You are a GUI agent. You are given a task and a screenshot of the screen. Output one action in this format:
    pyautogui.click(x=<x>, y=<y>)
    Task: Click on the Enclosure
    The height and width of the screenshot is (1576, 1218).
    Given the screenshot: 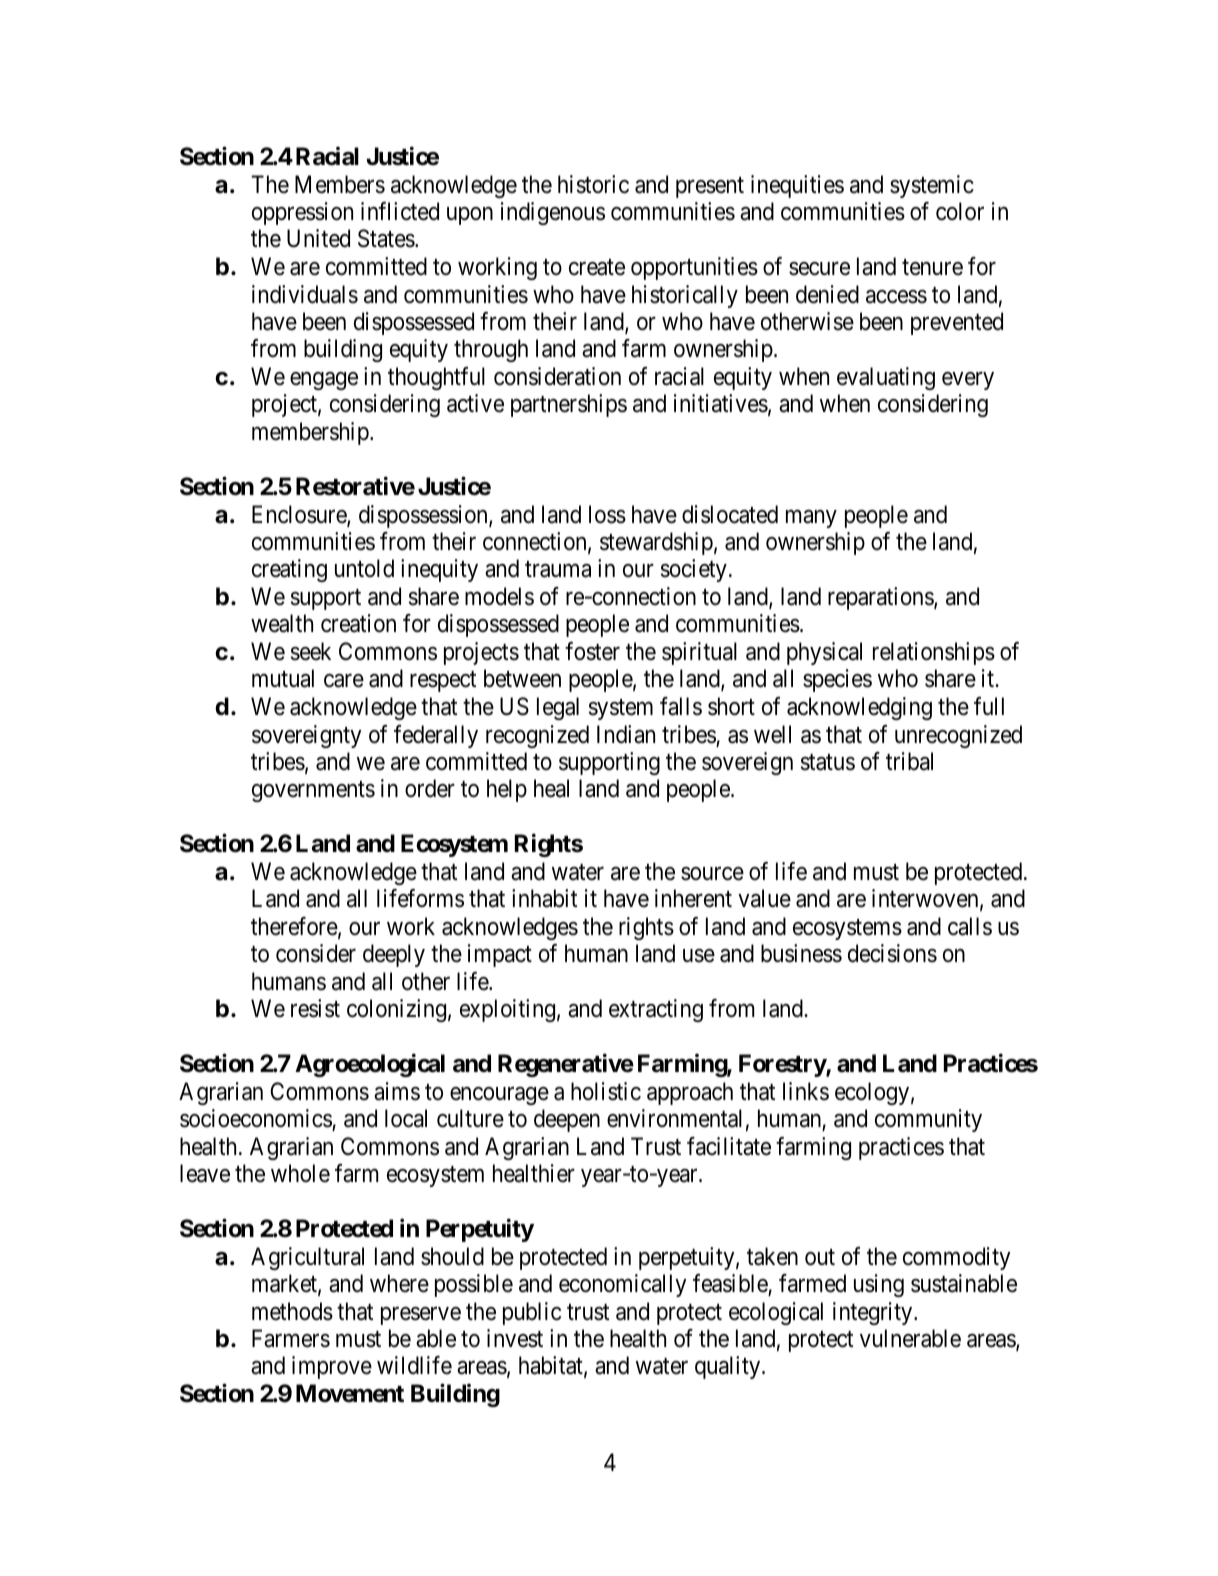 What is the action you would take?
    pyautogui.click(x=300, y=515)
